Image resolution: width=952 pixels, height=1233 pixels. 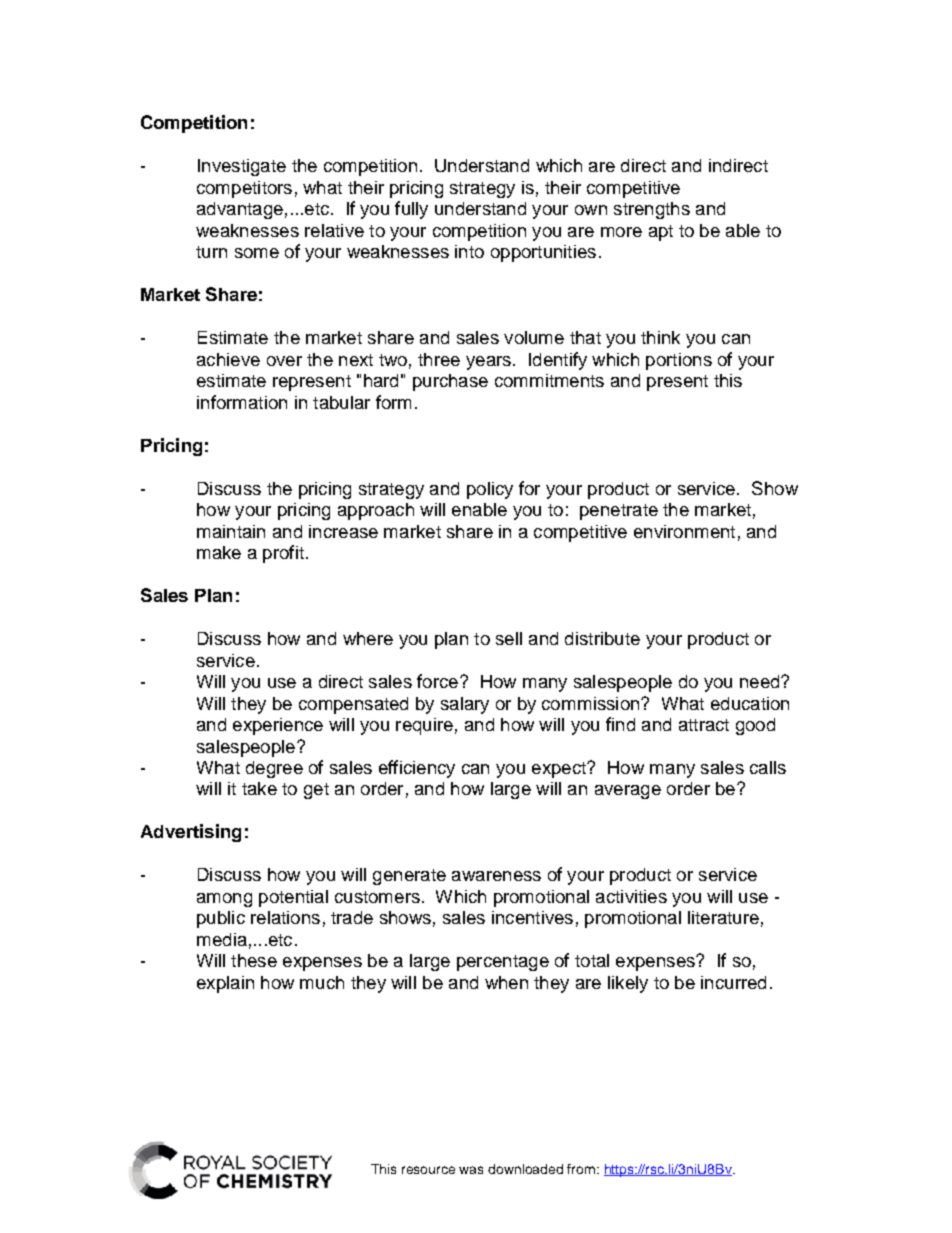 I want to click on competitors, so click(x=244, y=189).
